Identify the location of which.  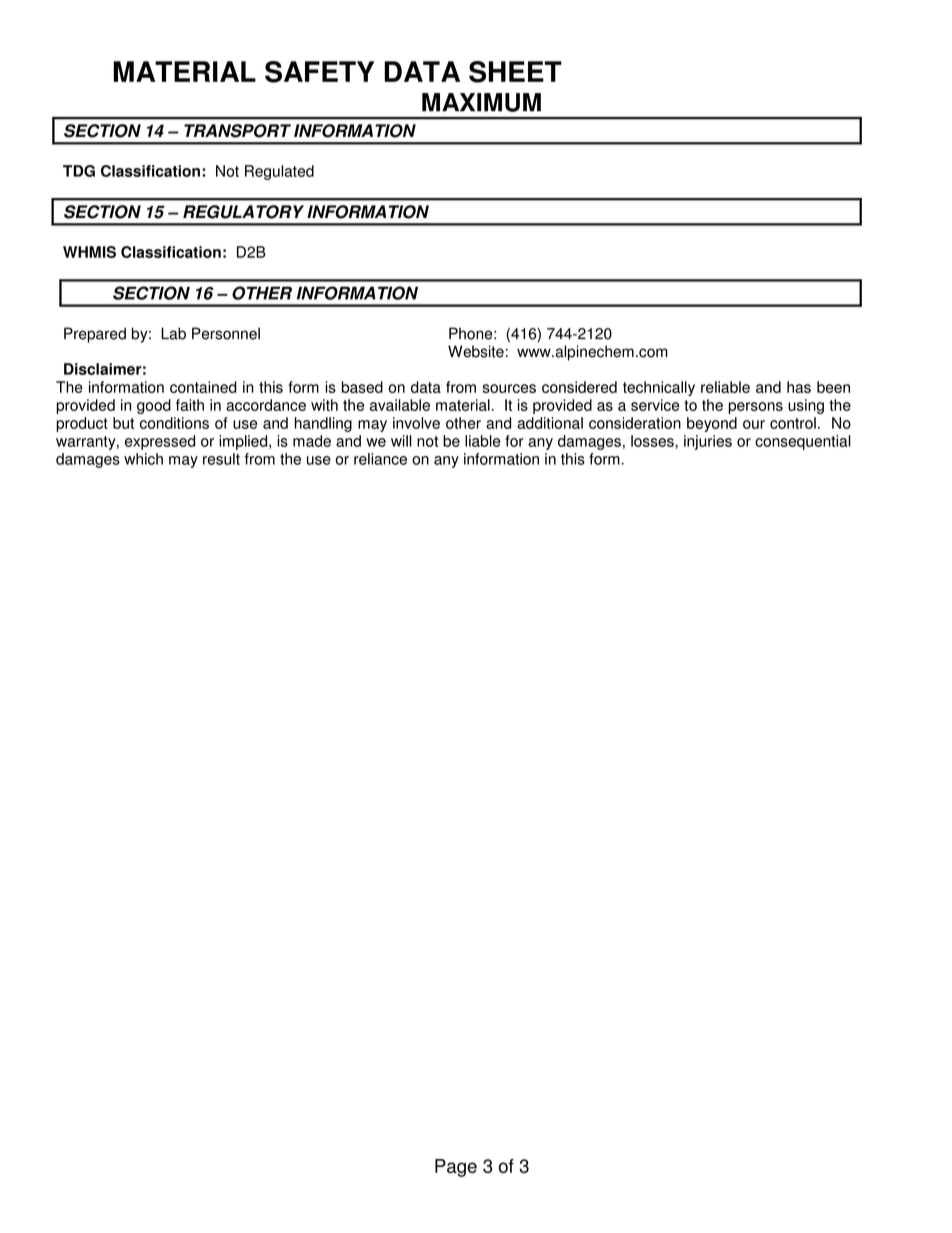
(143, 459).
